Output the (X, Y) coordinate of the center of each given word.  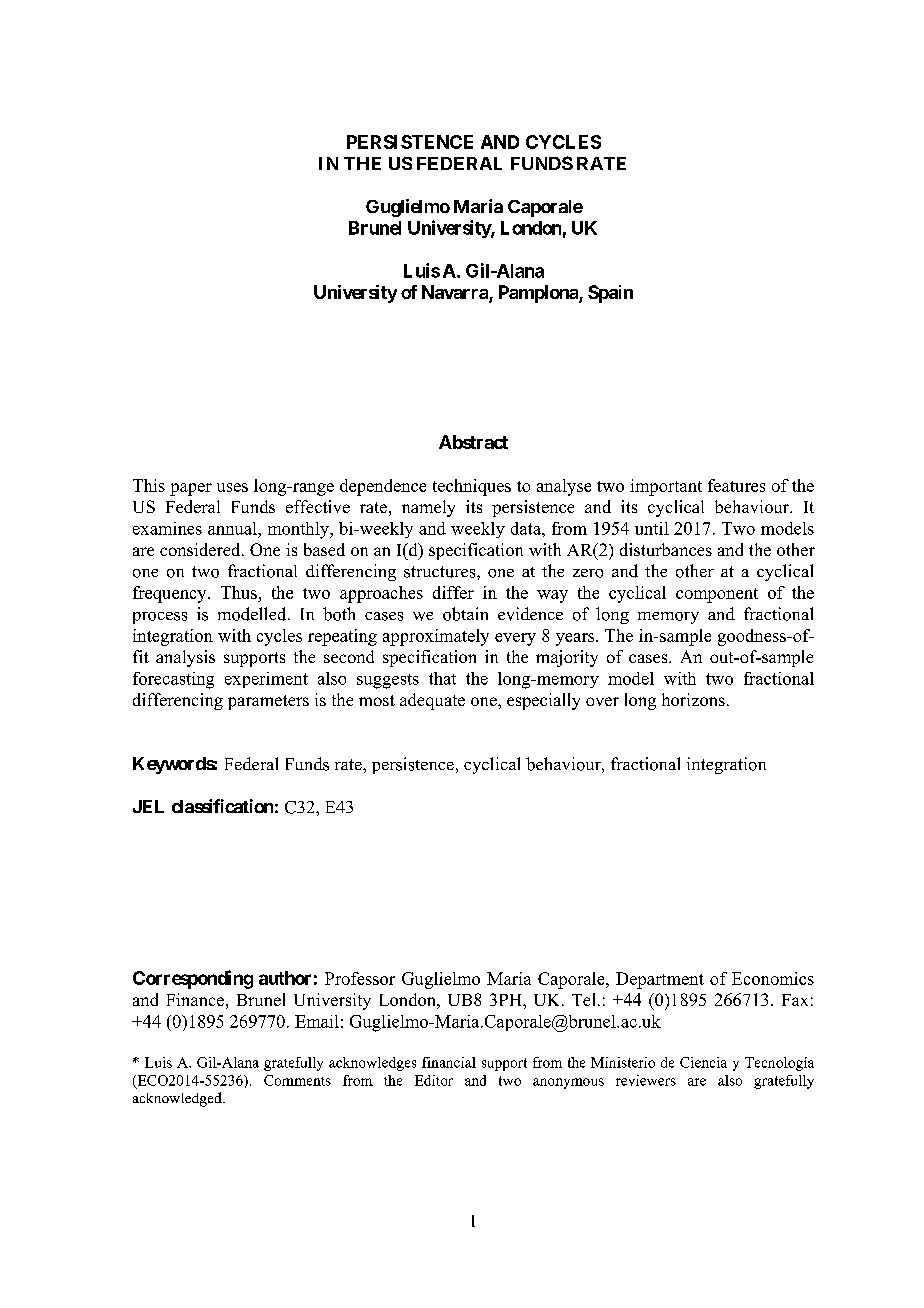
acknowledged (178, 1099)
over (602, 701)
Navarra (456, 293)
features (736, 485)
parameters (268, 702)
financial (449, 1062)
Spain (610, 294)
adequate (432, 701)
